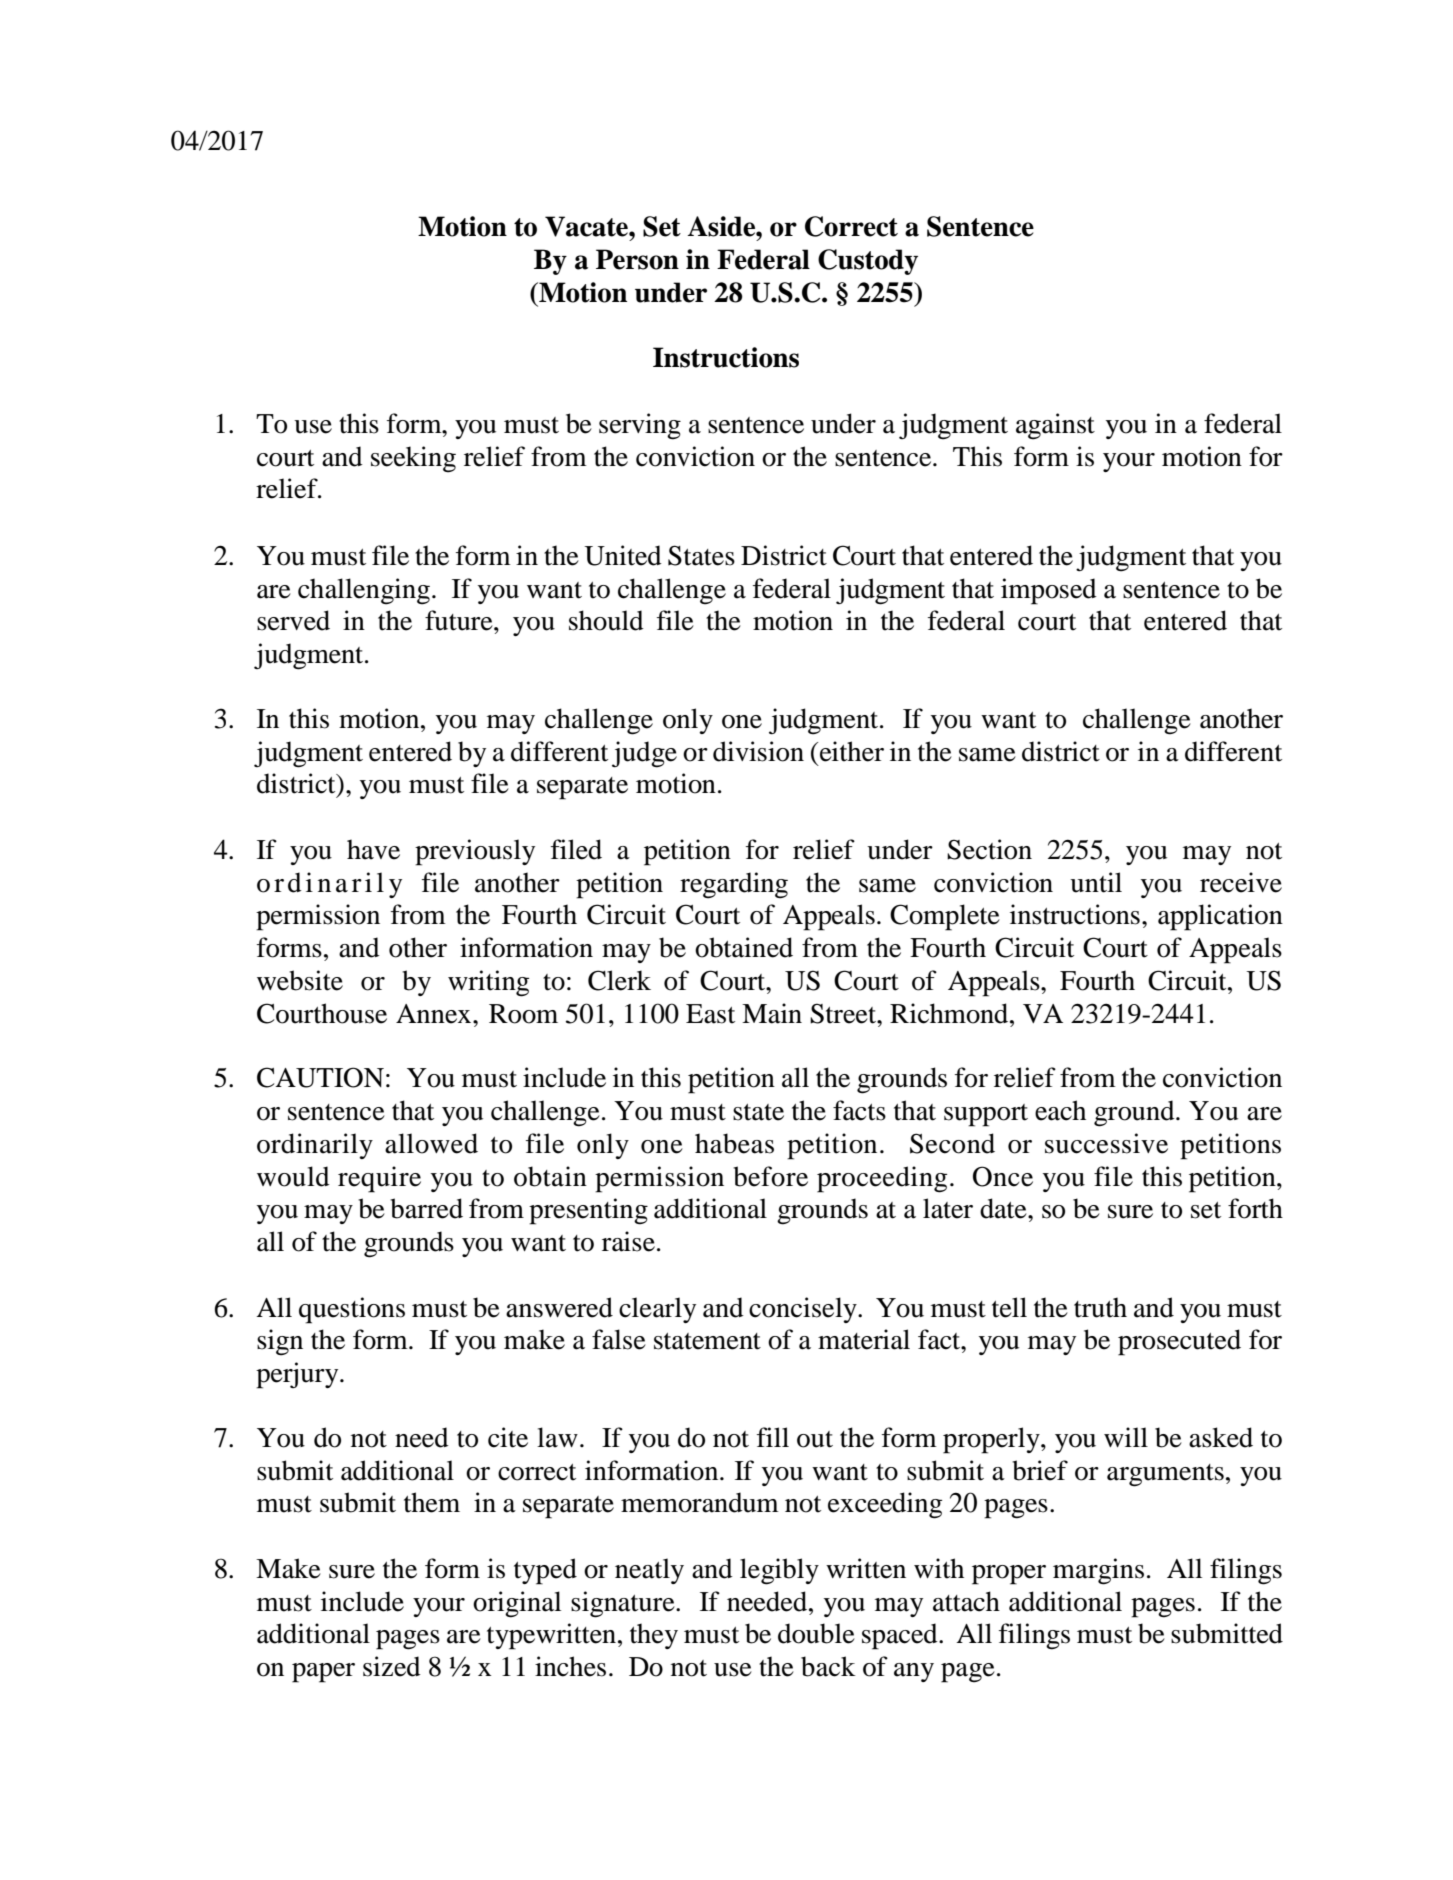 This page has width=1453, height=1880. Describe the element at coordinates (772, 1013) in the page. I see `Main` at that location.
